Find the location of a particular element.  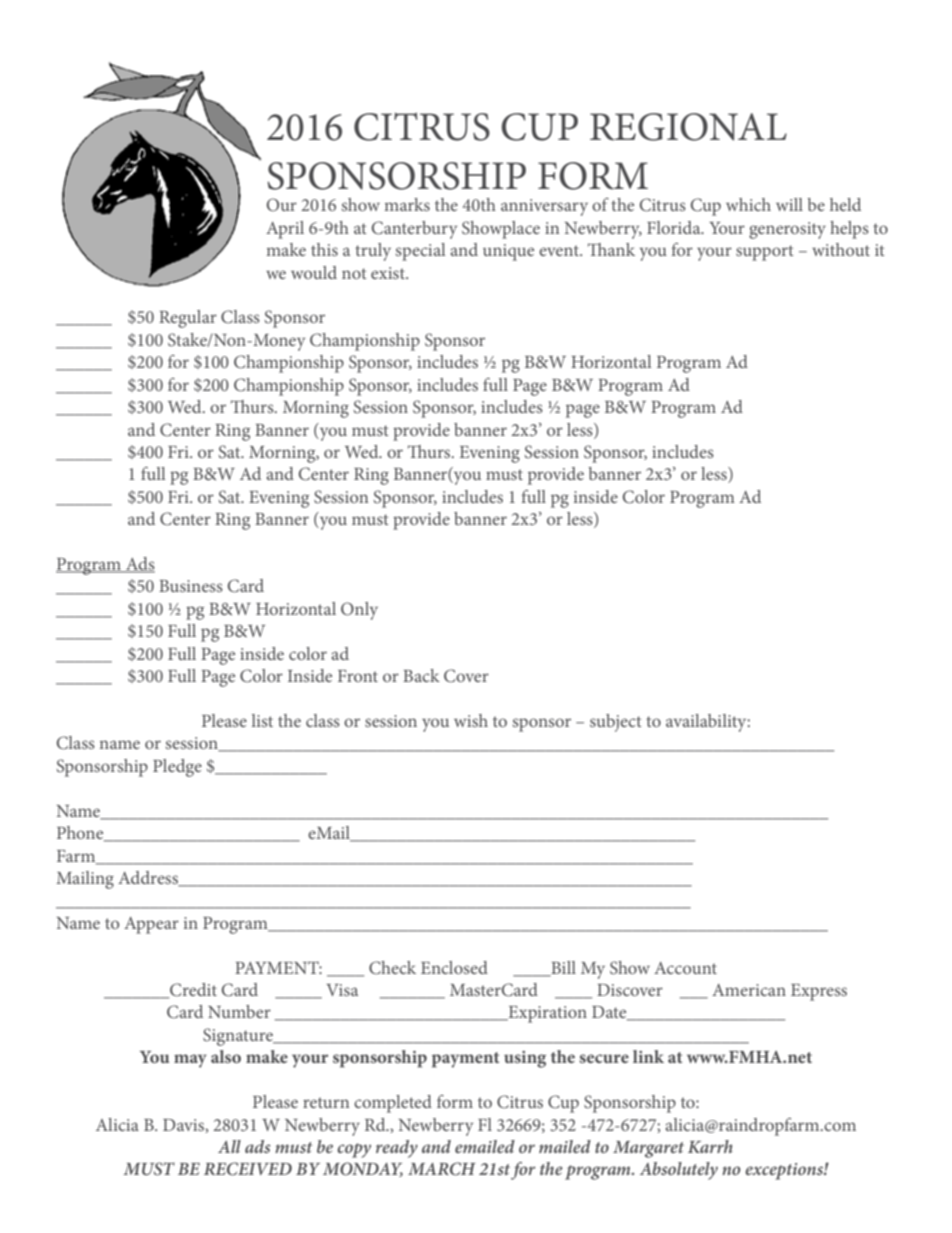

exceptions is located at coordinates (785, 1171).
